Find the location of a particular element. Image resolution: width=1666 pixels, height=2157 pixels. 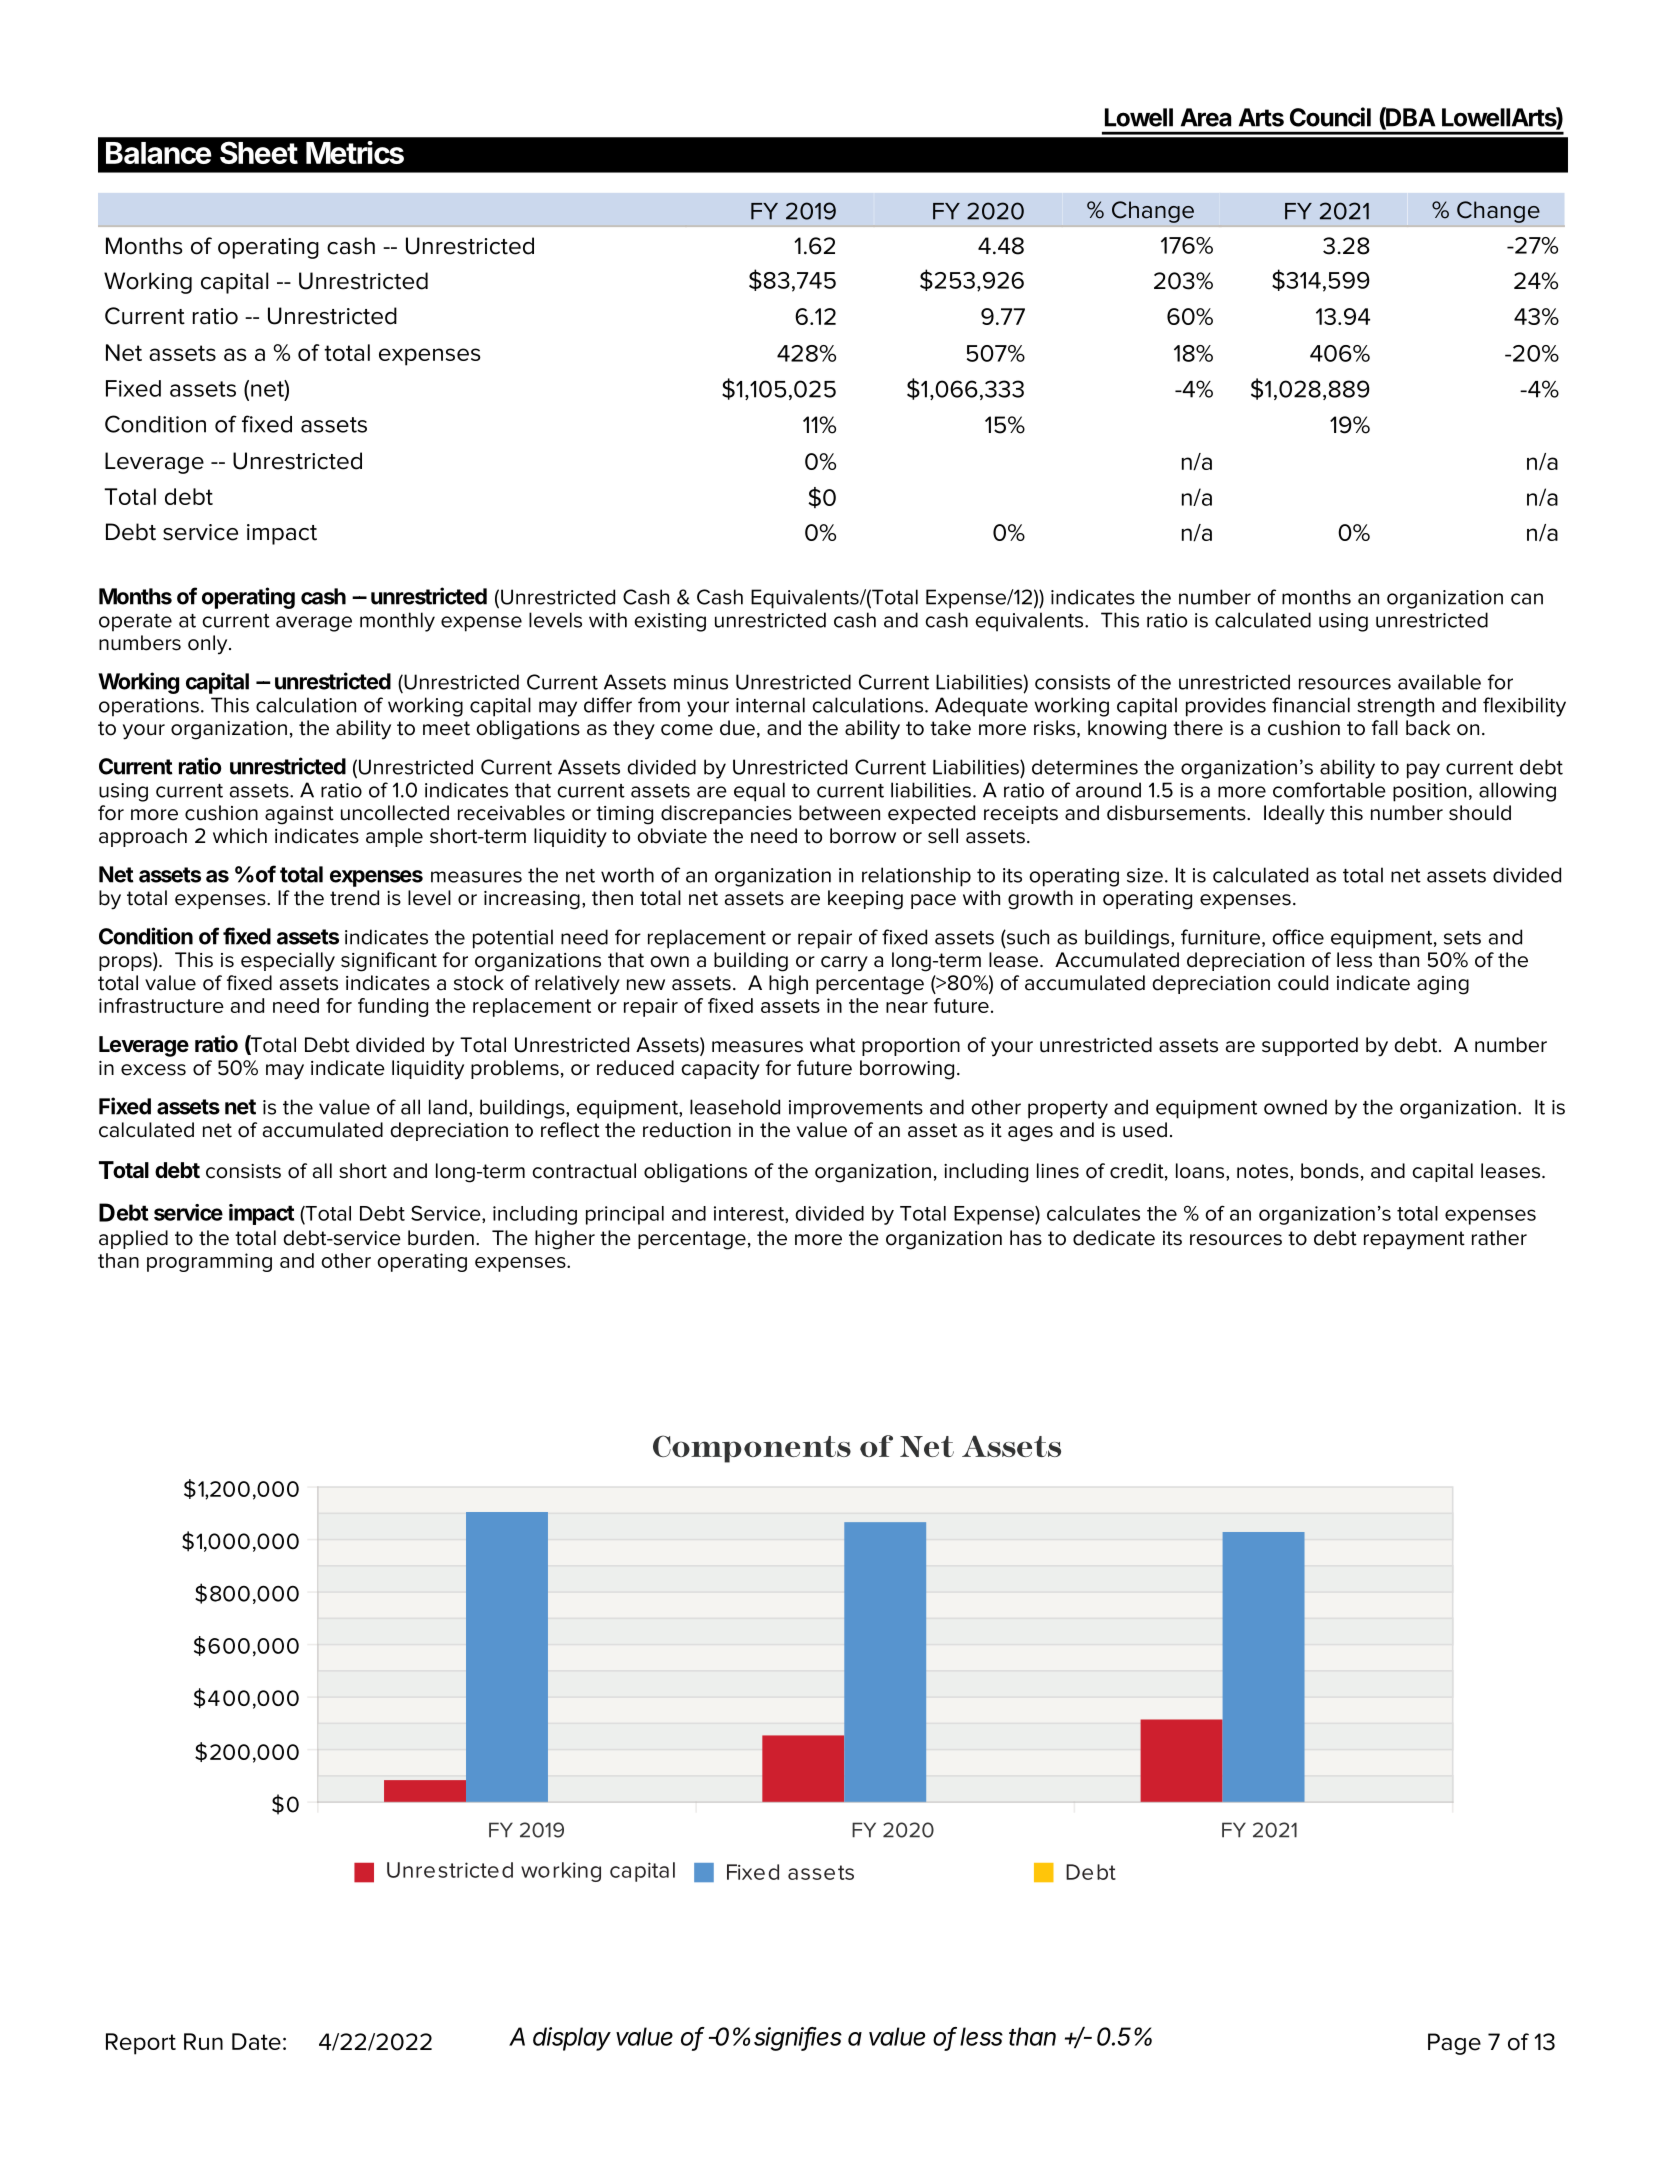

Date is located at coordinates (256, 2041).
